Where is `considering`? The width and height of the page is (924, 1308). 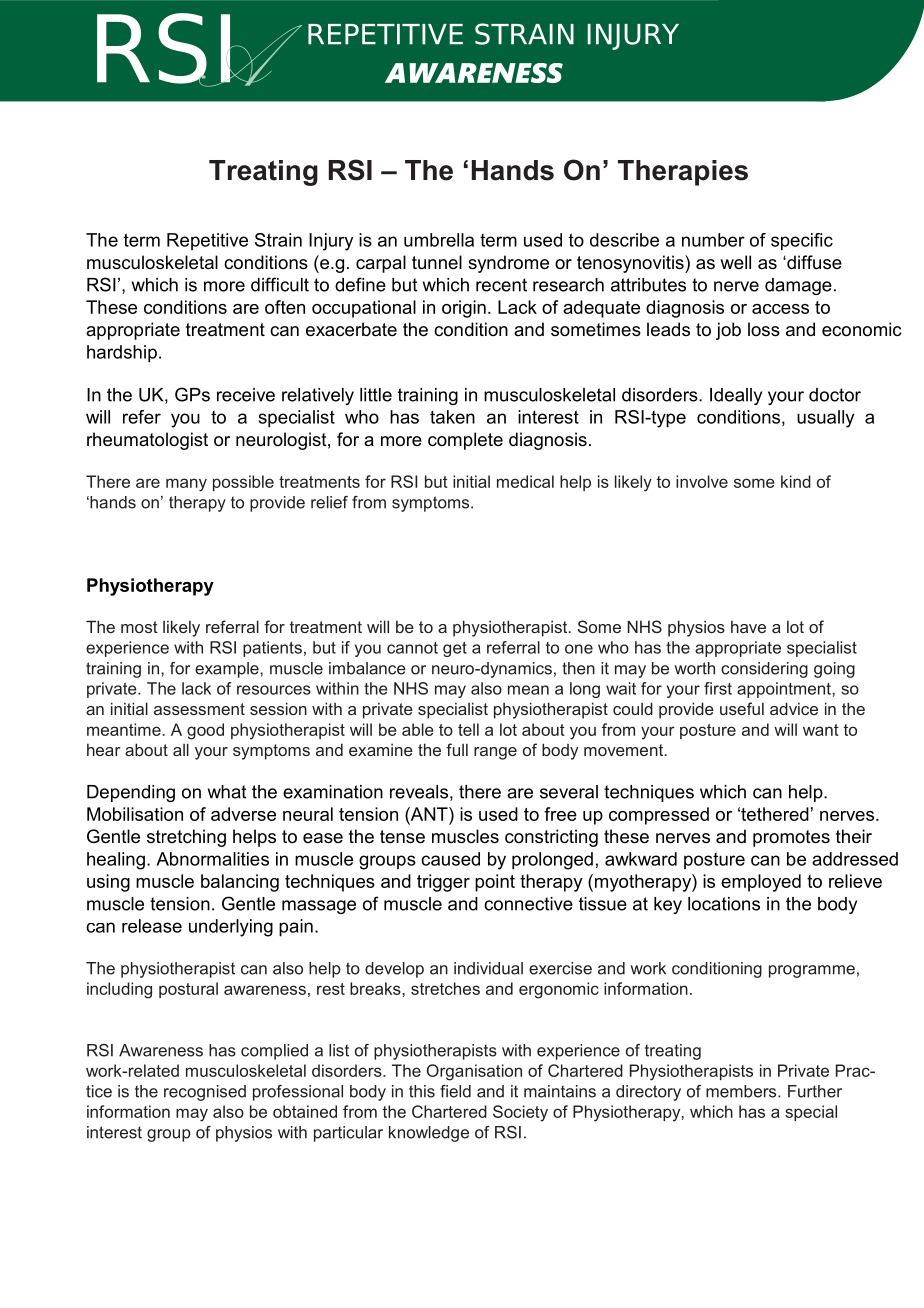 considering is located at coordinates (764, 670).
